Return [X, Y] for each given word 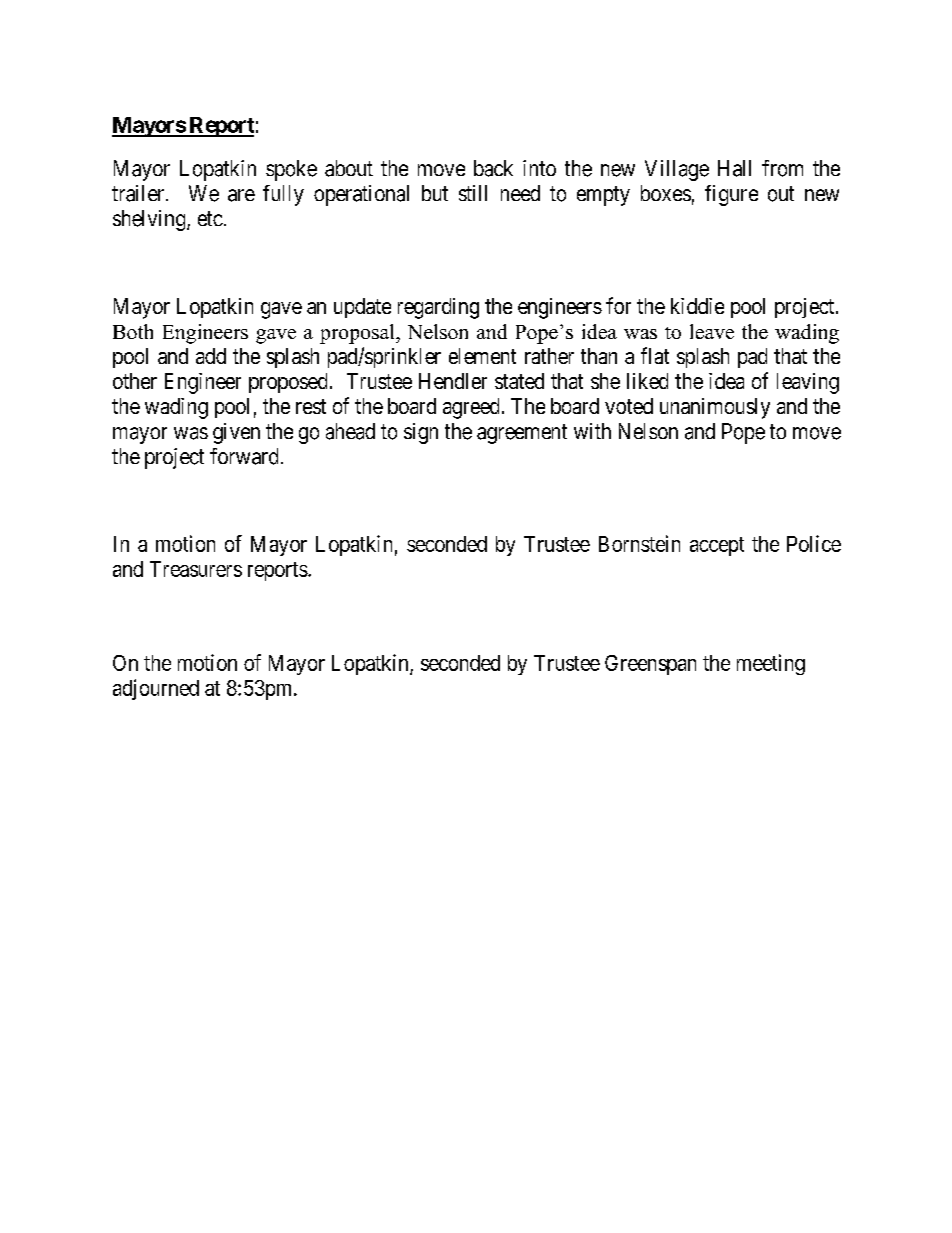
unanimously [715, 408]
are [241, 195]
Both [133, 331]
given [236, 433]
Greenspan [650, 665]
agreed [471, 408]
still [473, 193]
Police [814, 543]
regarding [438, 308]
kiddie [697, 306]
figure [731, 195]
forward [244, 456]
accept [717, 546]
